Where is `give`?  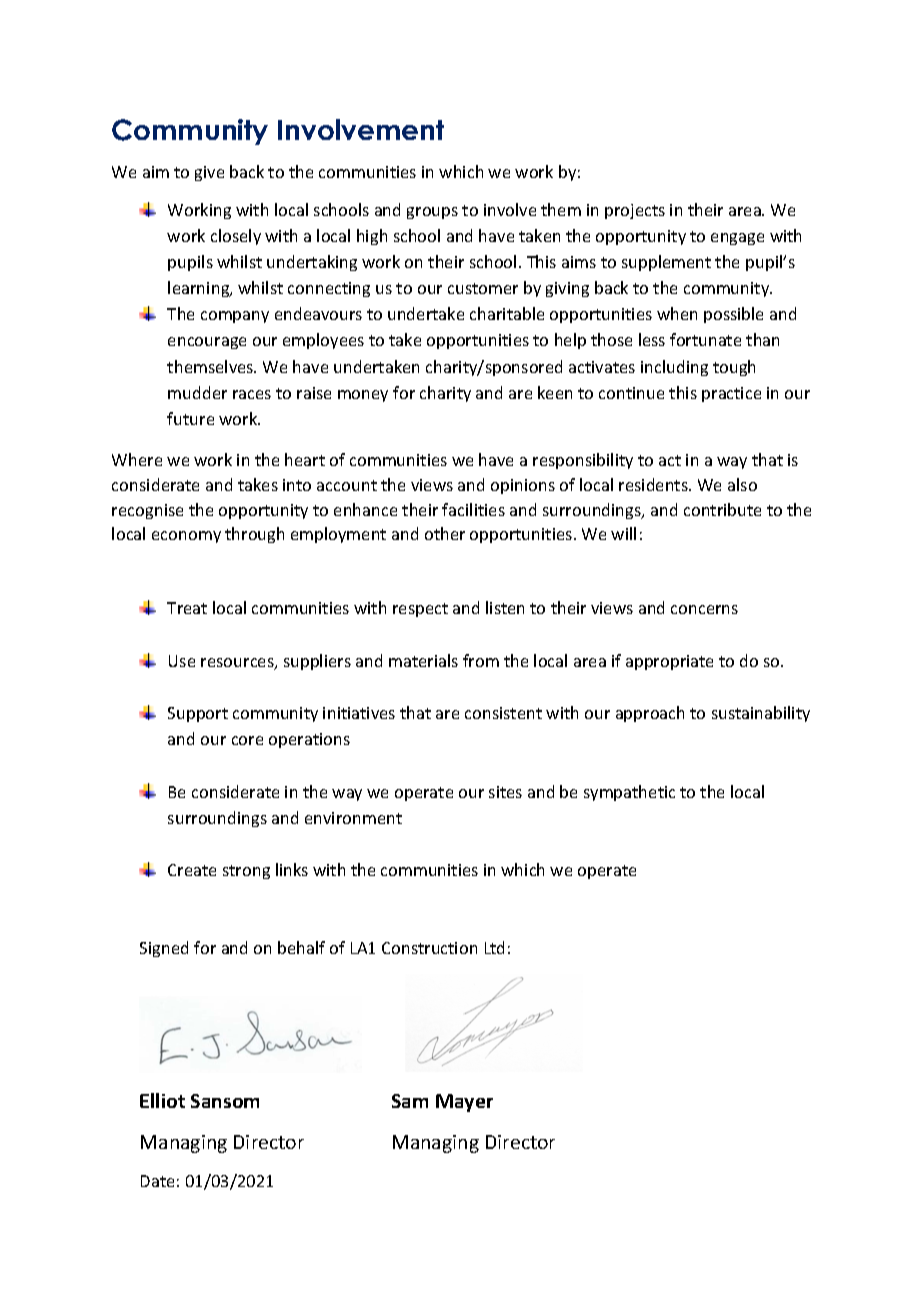 give is located at coordinates (209, 173).
